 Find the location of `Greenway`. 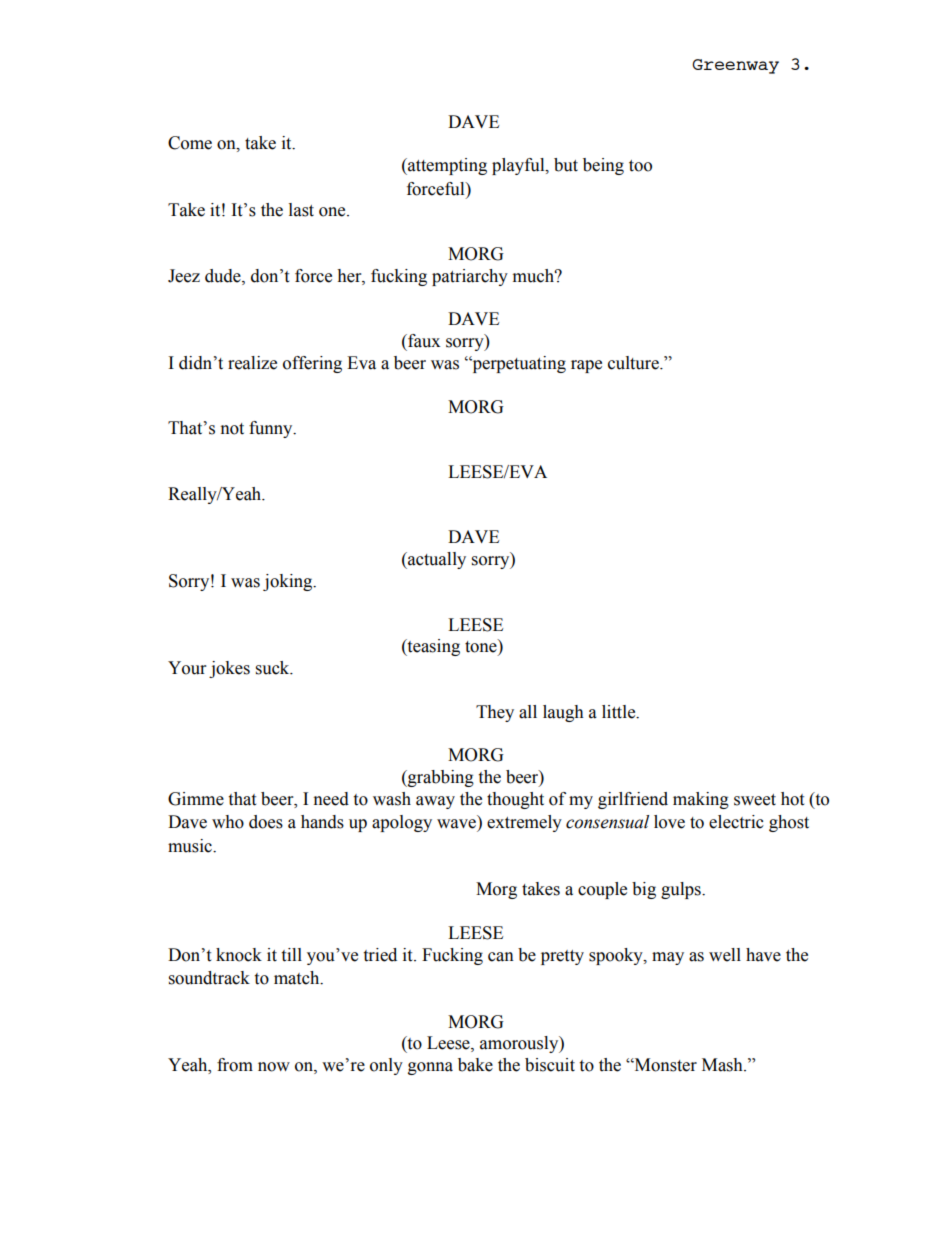

Greenway is located at coordinates (735, 66).
